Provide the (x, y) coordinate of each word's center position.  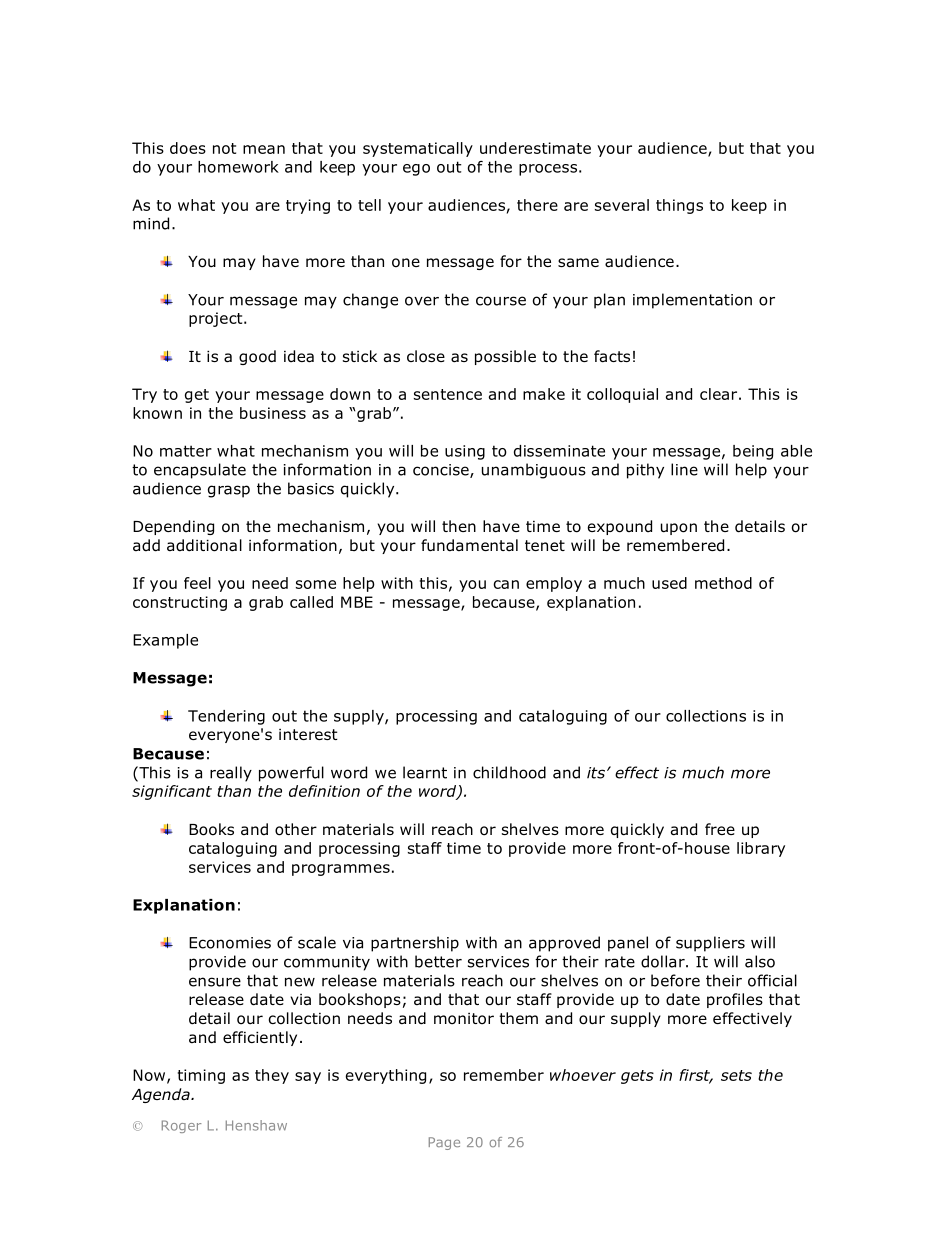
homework (238, 167)
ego (416, 170)
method (723, 583)
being (753, 452)
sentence (448, 394)
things (679, 206)
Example (165, 641)
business (273, 413)
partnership (415, 944)
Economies (230, 943)
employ (554, 584)
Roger (182, 1126)
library (761, 849)
